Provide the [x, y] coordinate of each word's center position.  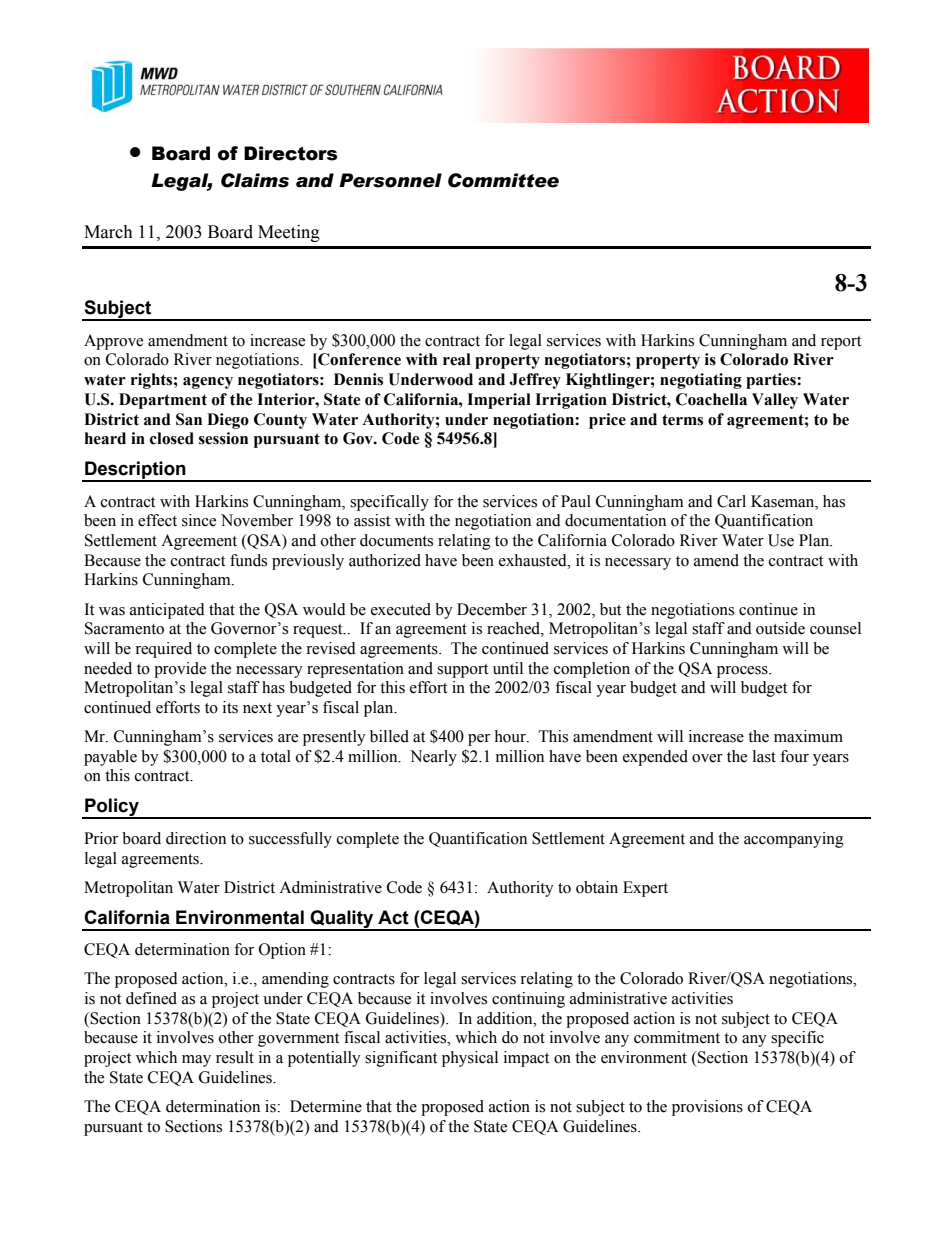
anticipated [167, 611]
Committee [503, 180]
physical [470, 1059]
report [841, 343]
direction [196, 838]
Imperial [499, 401]
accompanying [794, 840]
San [189, 419]
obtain [597, 887]
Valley [775, 401]
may [196, 1061]
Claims [255, 180]
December [492, 609]
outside [780, 628]
